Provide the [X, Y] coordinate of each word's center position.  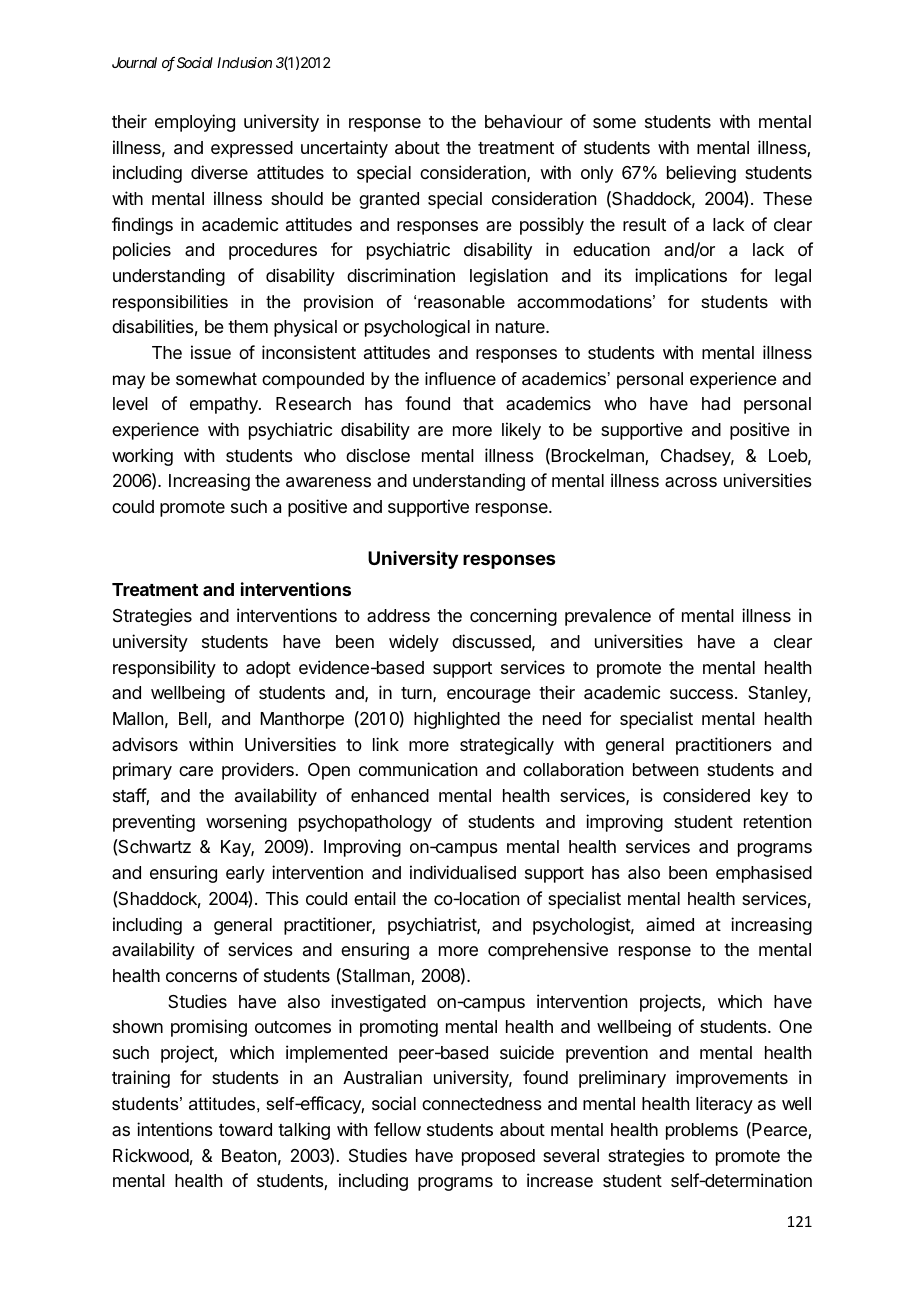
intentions [175, 1129]
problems [702, 1131]
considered [706, 795]
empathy [225, 405]
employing [195, 123]
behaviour [524, 121]
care [196, 771]
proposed [498, 1157]
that [478, 403]
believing [701, 174]
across [691, 482]
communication [418, 769]
